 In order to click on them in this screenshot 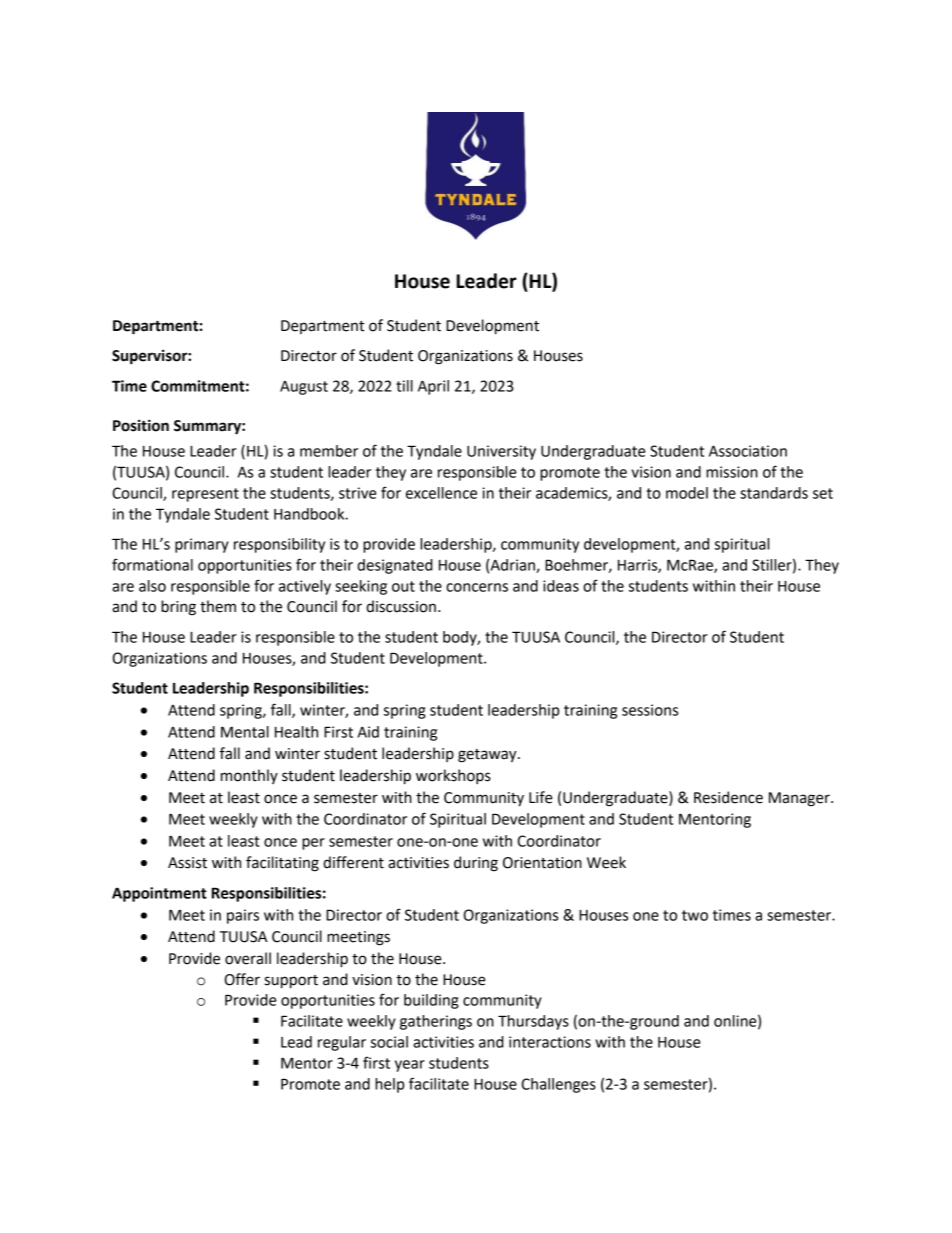, I will do `click(218, 606)`.
